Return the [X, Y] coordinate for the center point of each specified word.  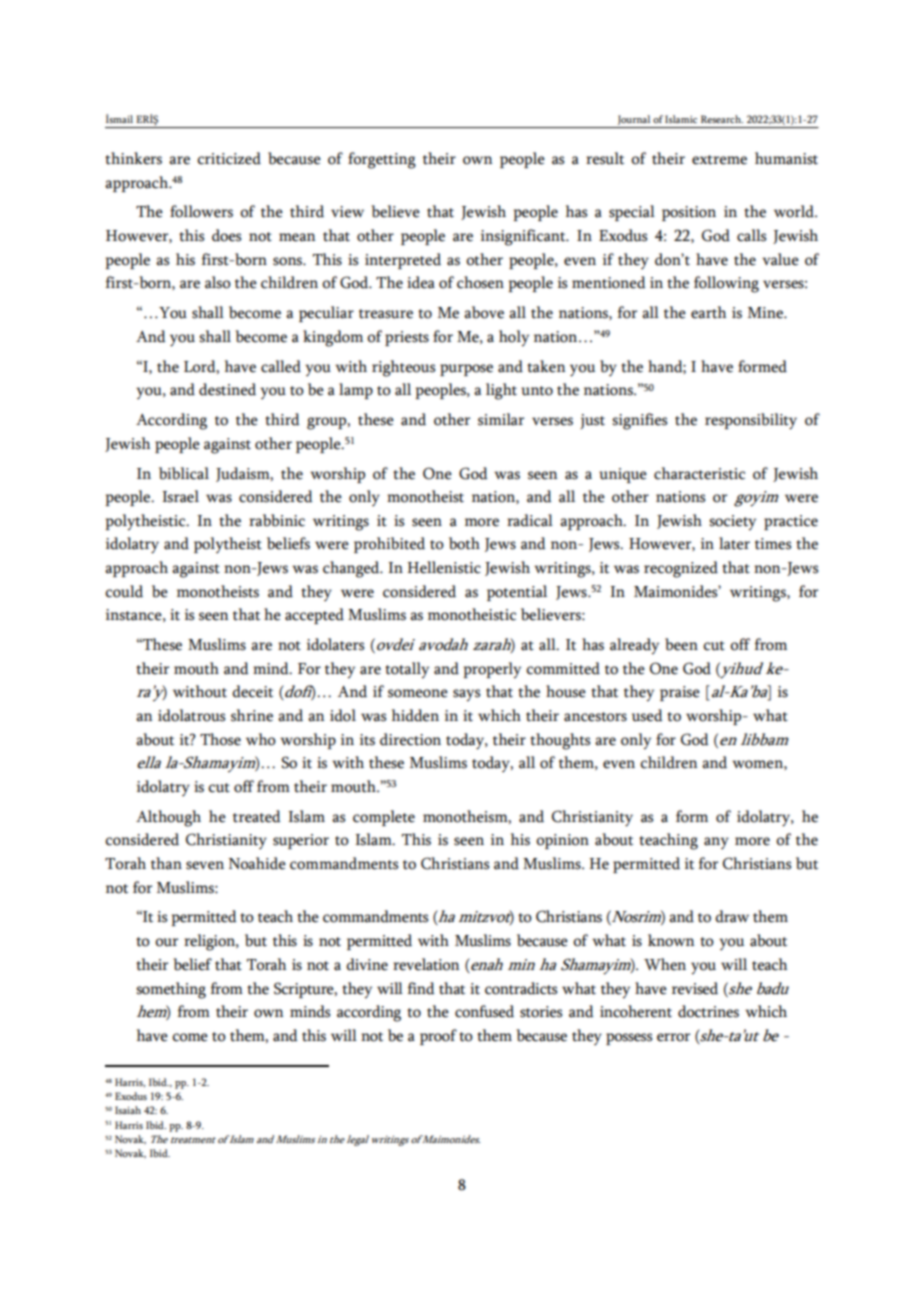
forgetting [382, 160]
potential [517, 593]
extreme [719, 160]
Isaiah [128, 1110]
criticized [229, 158]
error [673, 1037]
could [124, 591]
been [681, 644]
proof [438, 1037]
